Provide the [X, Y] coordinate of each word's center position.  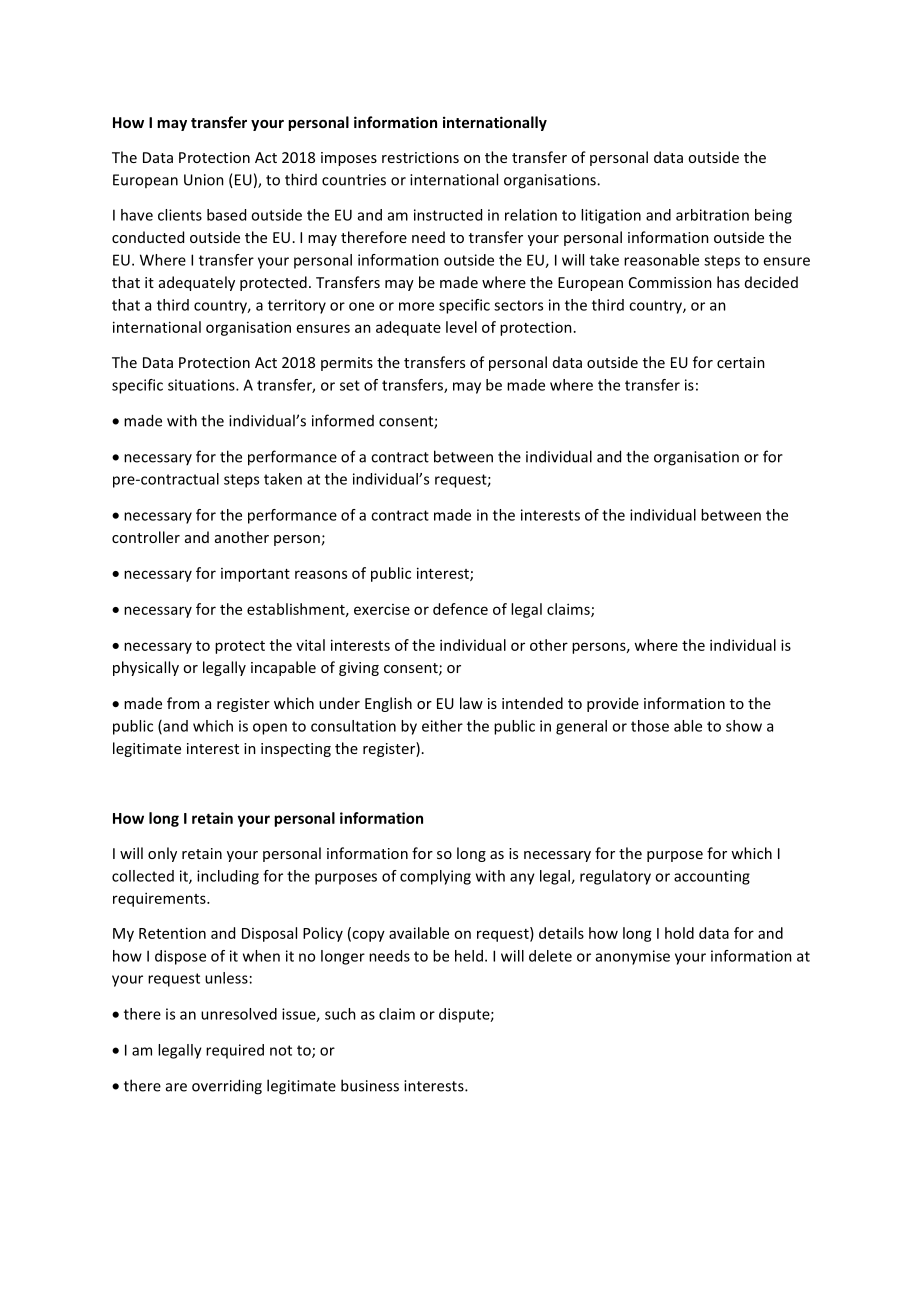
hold [679, 933]
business [370, 1085]
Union [204, 180]
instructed [448, 215]
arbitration [712, 215]
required [235, 1051]
